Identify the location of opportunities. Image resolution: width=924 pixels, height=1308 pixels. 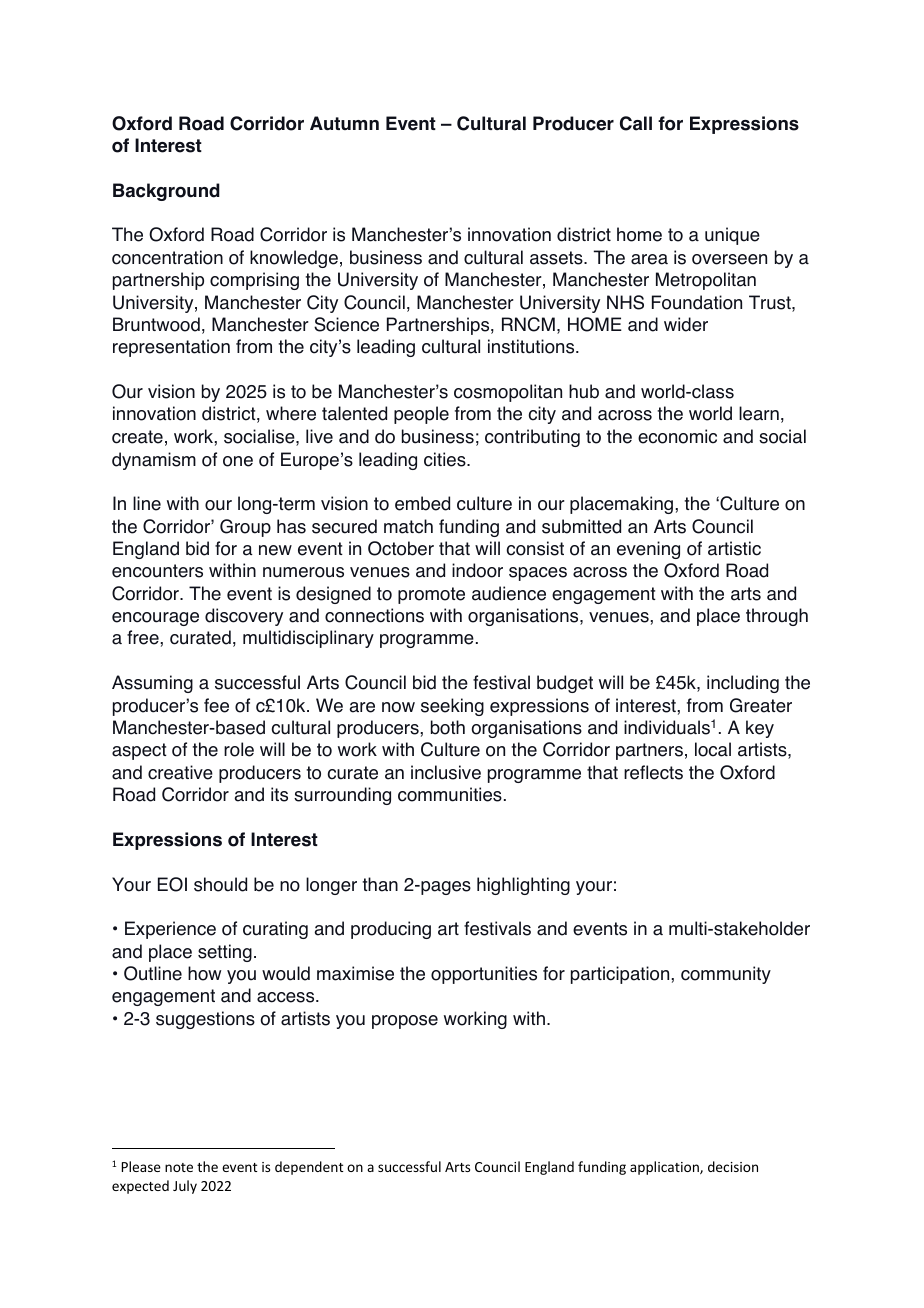
(484, 975).
